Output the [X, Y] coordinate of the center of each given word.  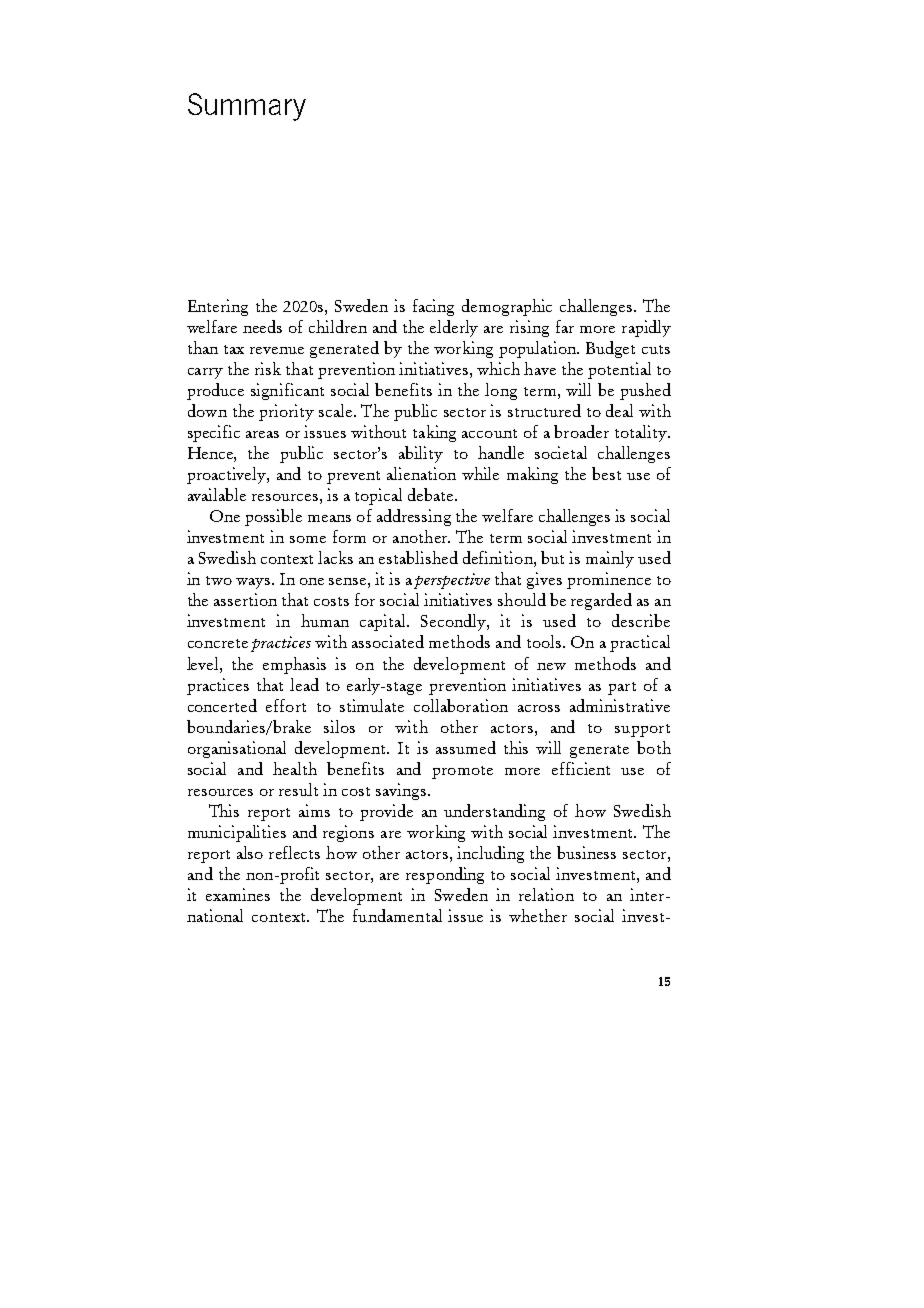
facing [433, 307]
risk [268, 368]
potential [619, 370]
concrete [218, 643]
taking [434, 433]
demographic [507, 307]
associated [388, 641]
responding [445, 875]
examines [238, 894]
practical [640, 643]
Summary [247, 107]
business [586, 852]
